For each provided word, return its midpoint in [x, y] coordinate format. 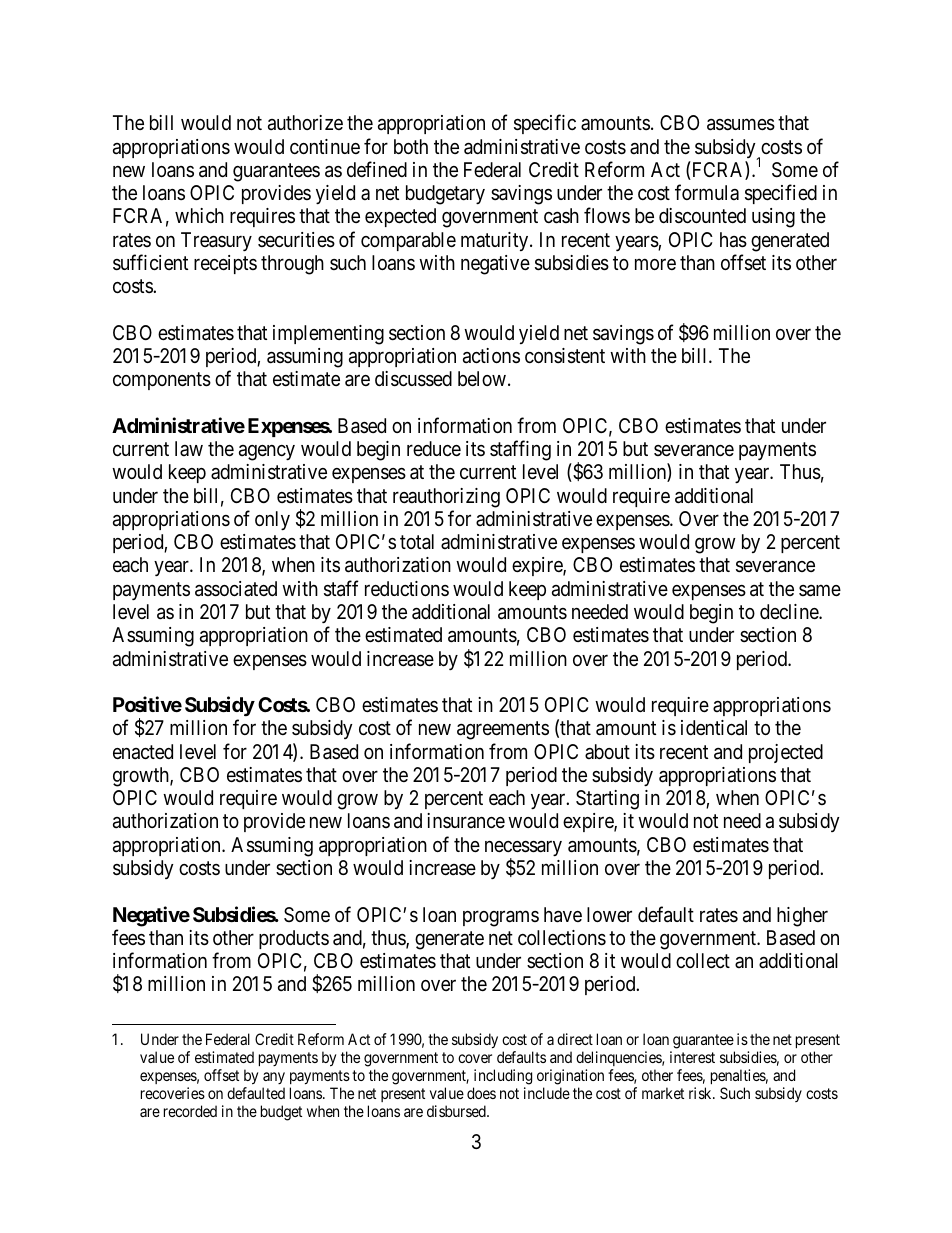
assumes [741, 125]
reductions [407, 588]
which [199, 215]
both [411, 146]
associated [236, 589]
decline [790, 611]
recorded [190, 1111]
